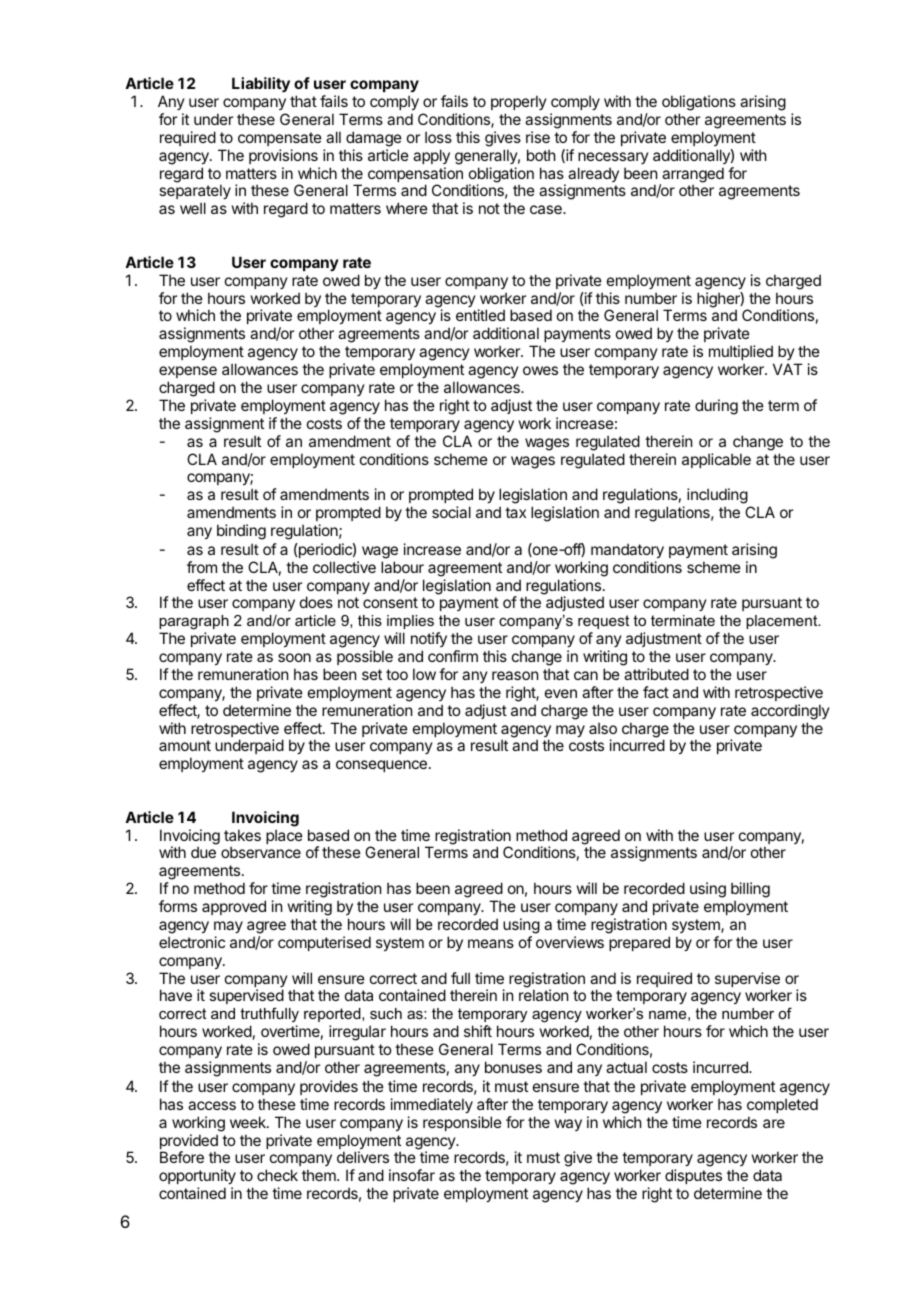 This image has height=1308, width=924. I want to click on arranged, so click(692, 176).
